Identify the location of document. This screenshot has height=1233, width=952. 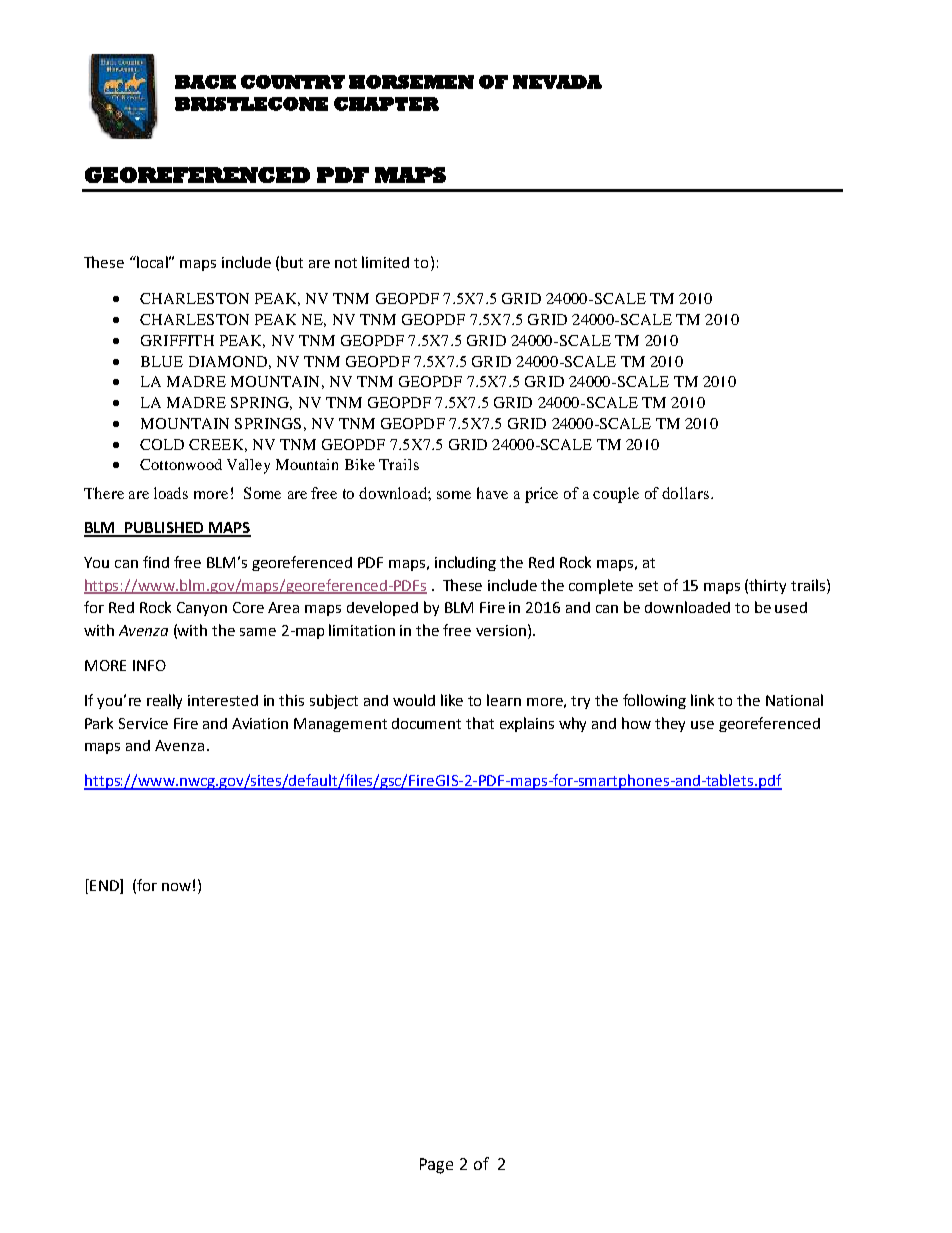
(426, 723).
